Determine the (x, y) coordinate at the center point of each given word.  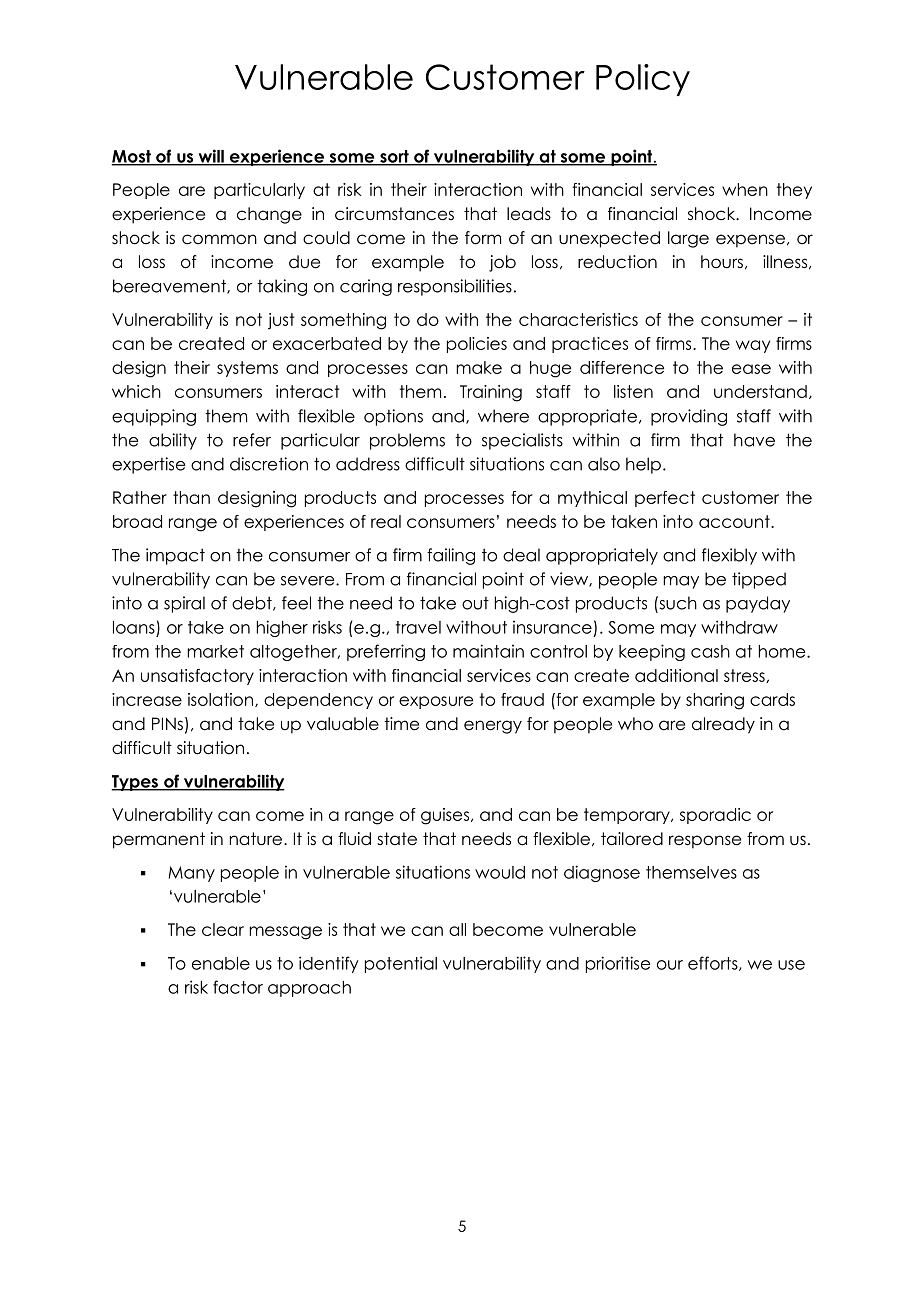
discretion (269, 464)
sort (394, 157)
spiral (184, 604)
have (754, 440)
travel (418, 627)
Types (135, 783)
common (219, 239)
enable (221, 963)
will (211, 157)
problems (407, 441)
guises (446, 816)
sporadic (715, 816)
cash (710, 651)
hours (722, 262)
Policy (643, 80)
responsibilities (455, 287)
